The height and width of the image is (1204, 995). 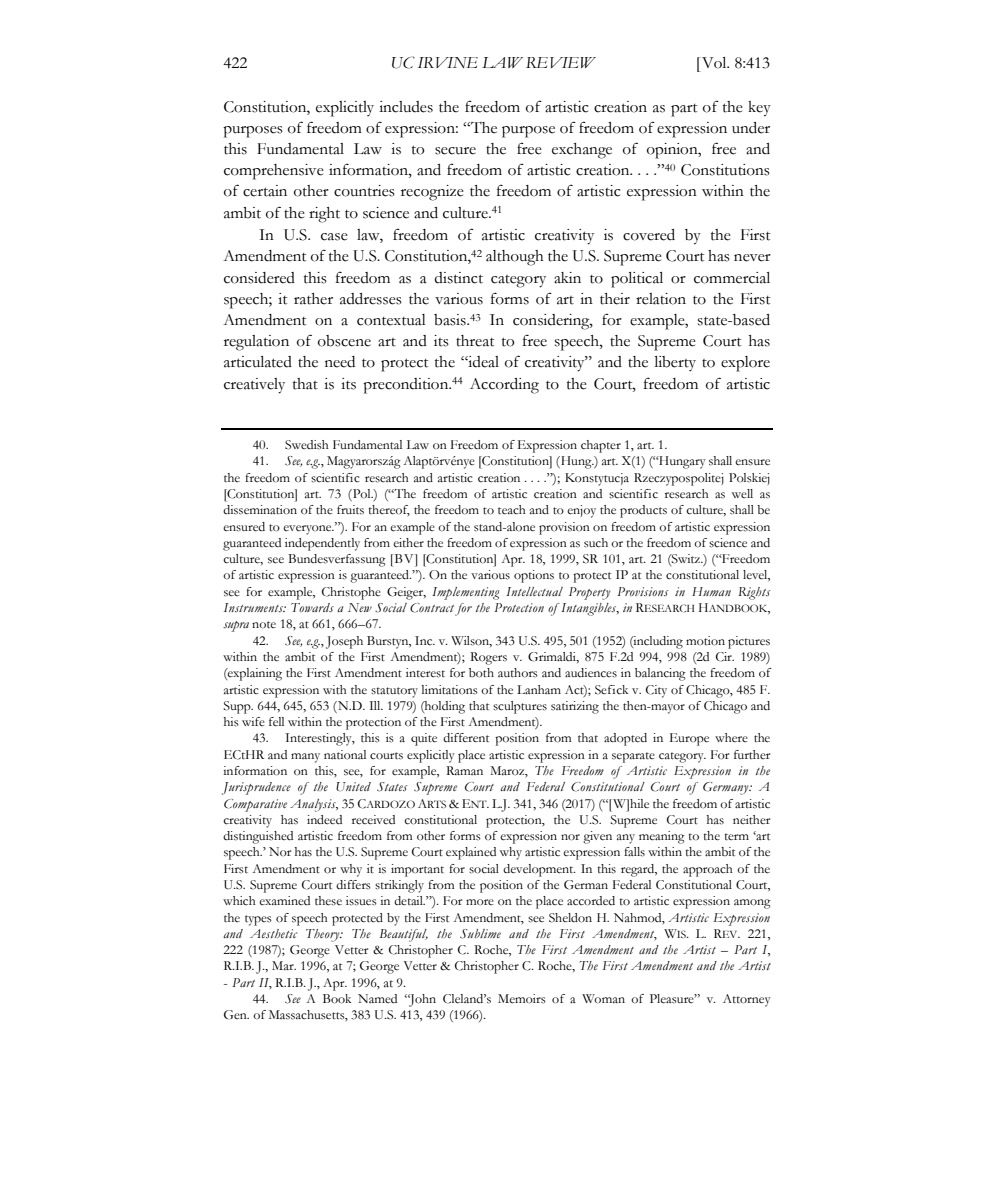 What do you see at coordinates (464, 770) in the image?
I see `Raman` at bounding box center [464, 770].
